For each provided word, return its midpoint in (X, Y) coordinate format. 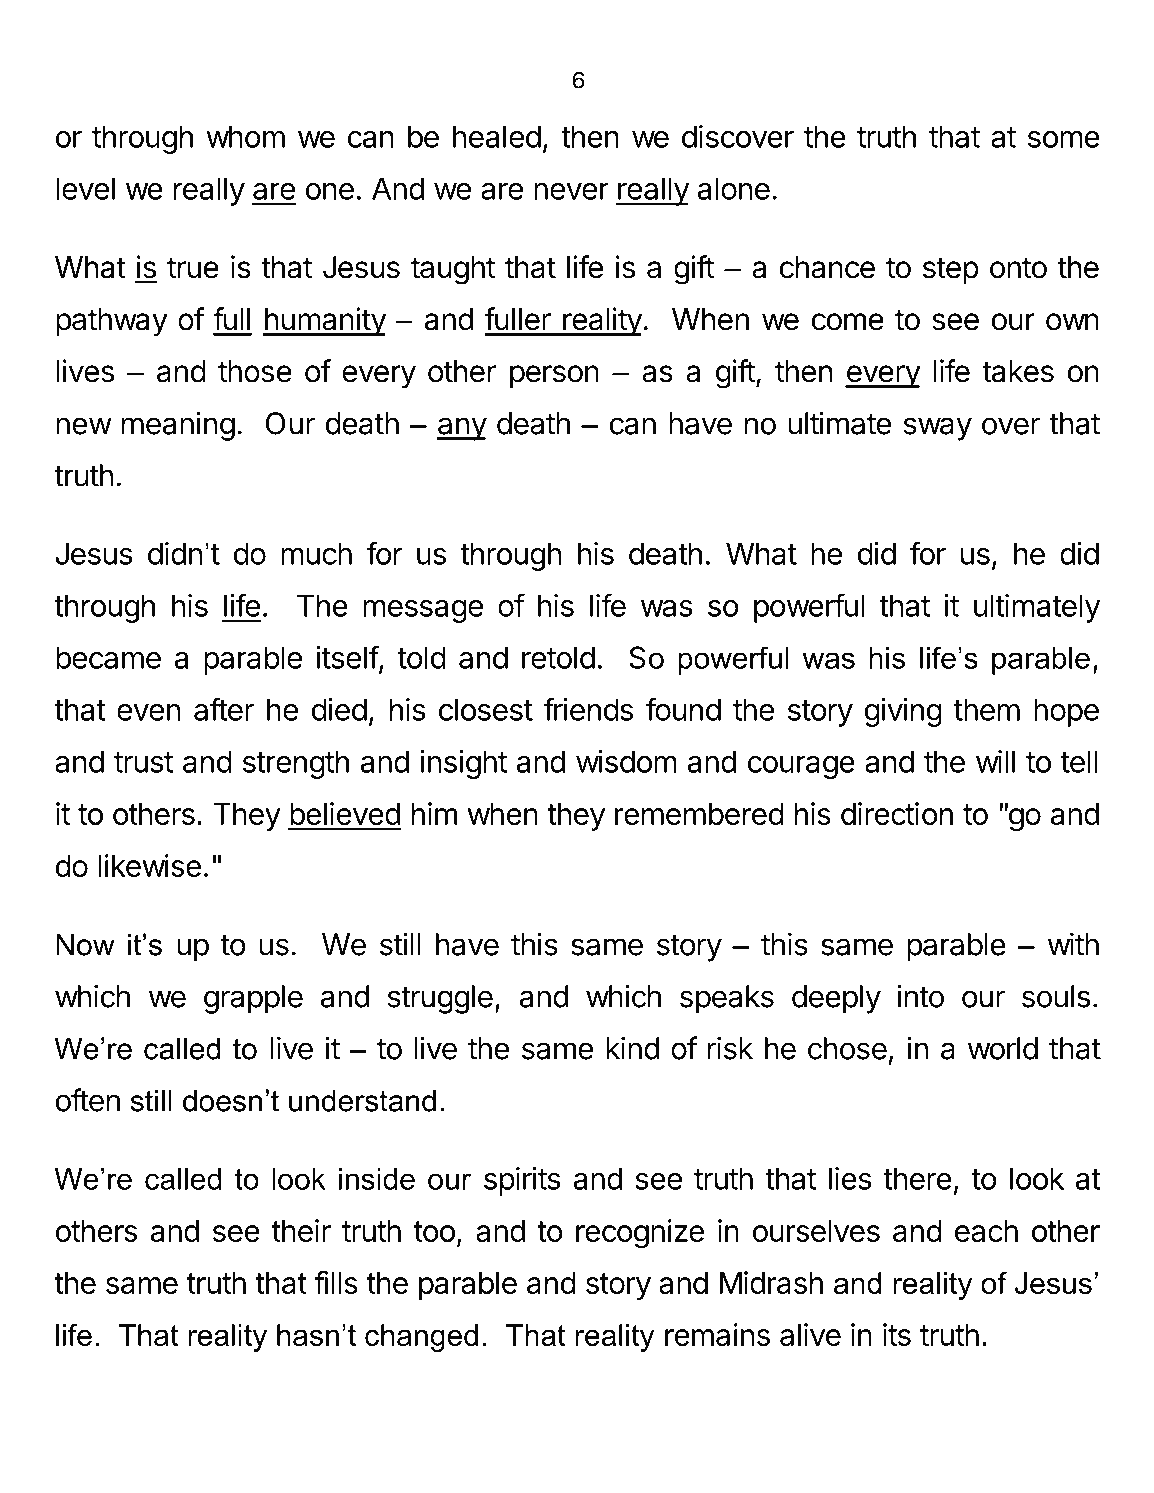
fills (336, 1282)
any (462, 429)
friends (588, 709)
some (1064, 139)
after (224, 709)
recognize (640, 1234)
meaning (178, 426)
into (920, 996)
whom (245, 136)
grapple (253, 999)
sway (937, 429)
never (571, 191)
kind (632, 1048)
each (986, 1231)
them (986, 709)
